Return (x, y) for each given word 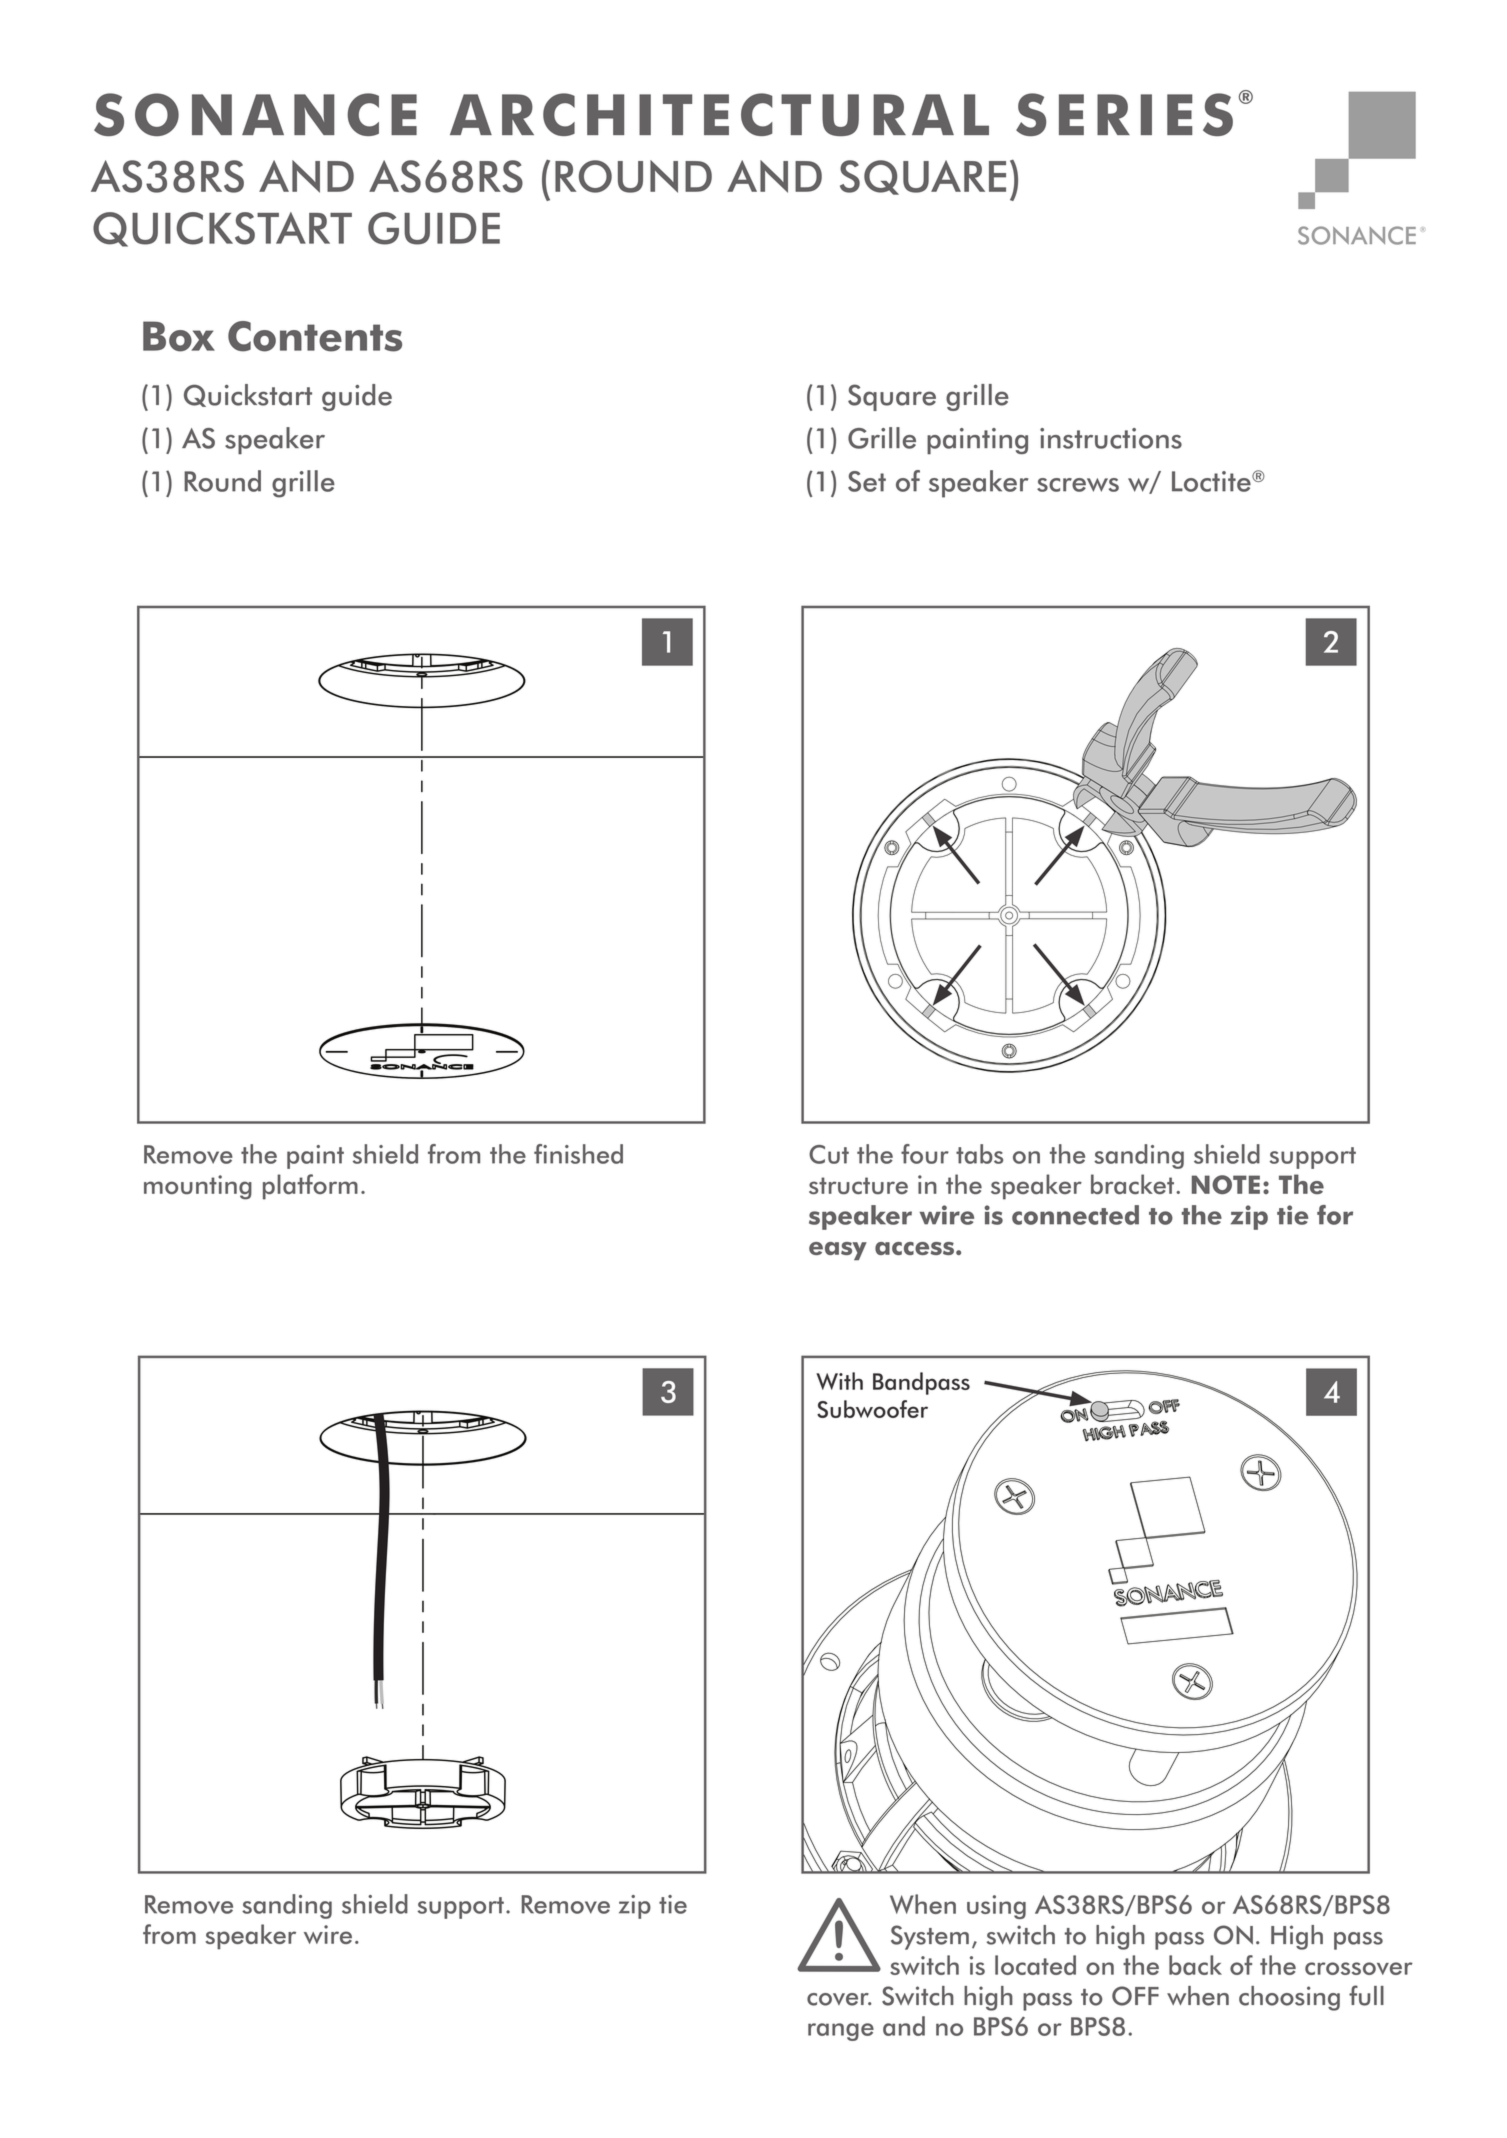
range (841, 2032)
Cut (829, 1154)
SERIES (1124, 114)
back (1195, 1965)
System (930, 1937)
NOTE (1226, 1184)
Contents (315, 336)
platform (310, 1187)
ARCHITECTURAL (719, 114)
